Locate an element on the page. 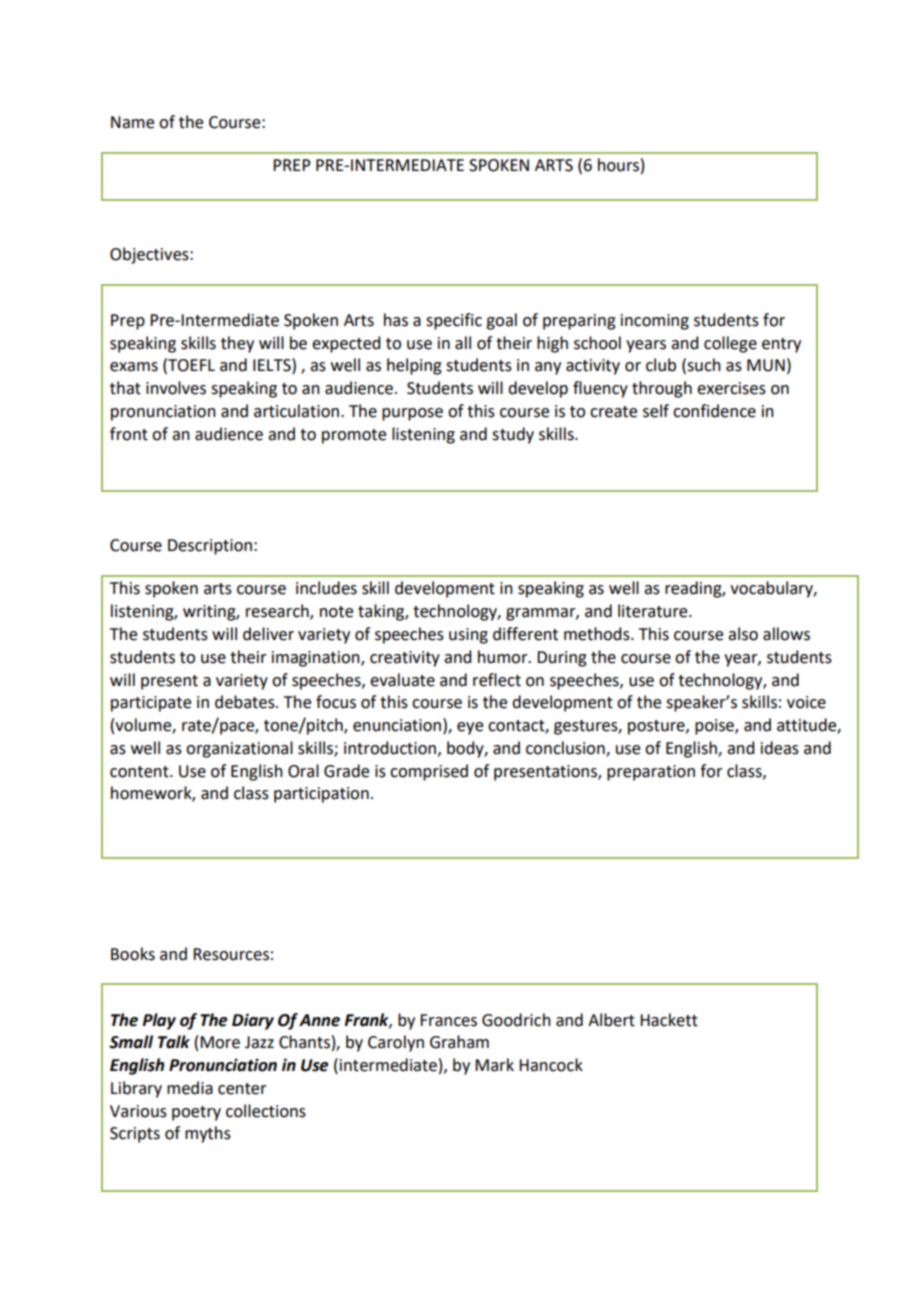 Image resolution: width=924 pixels, height=1308 pixels. Name is located at coordinates (132, 122).
